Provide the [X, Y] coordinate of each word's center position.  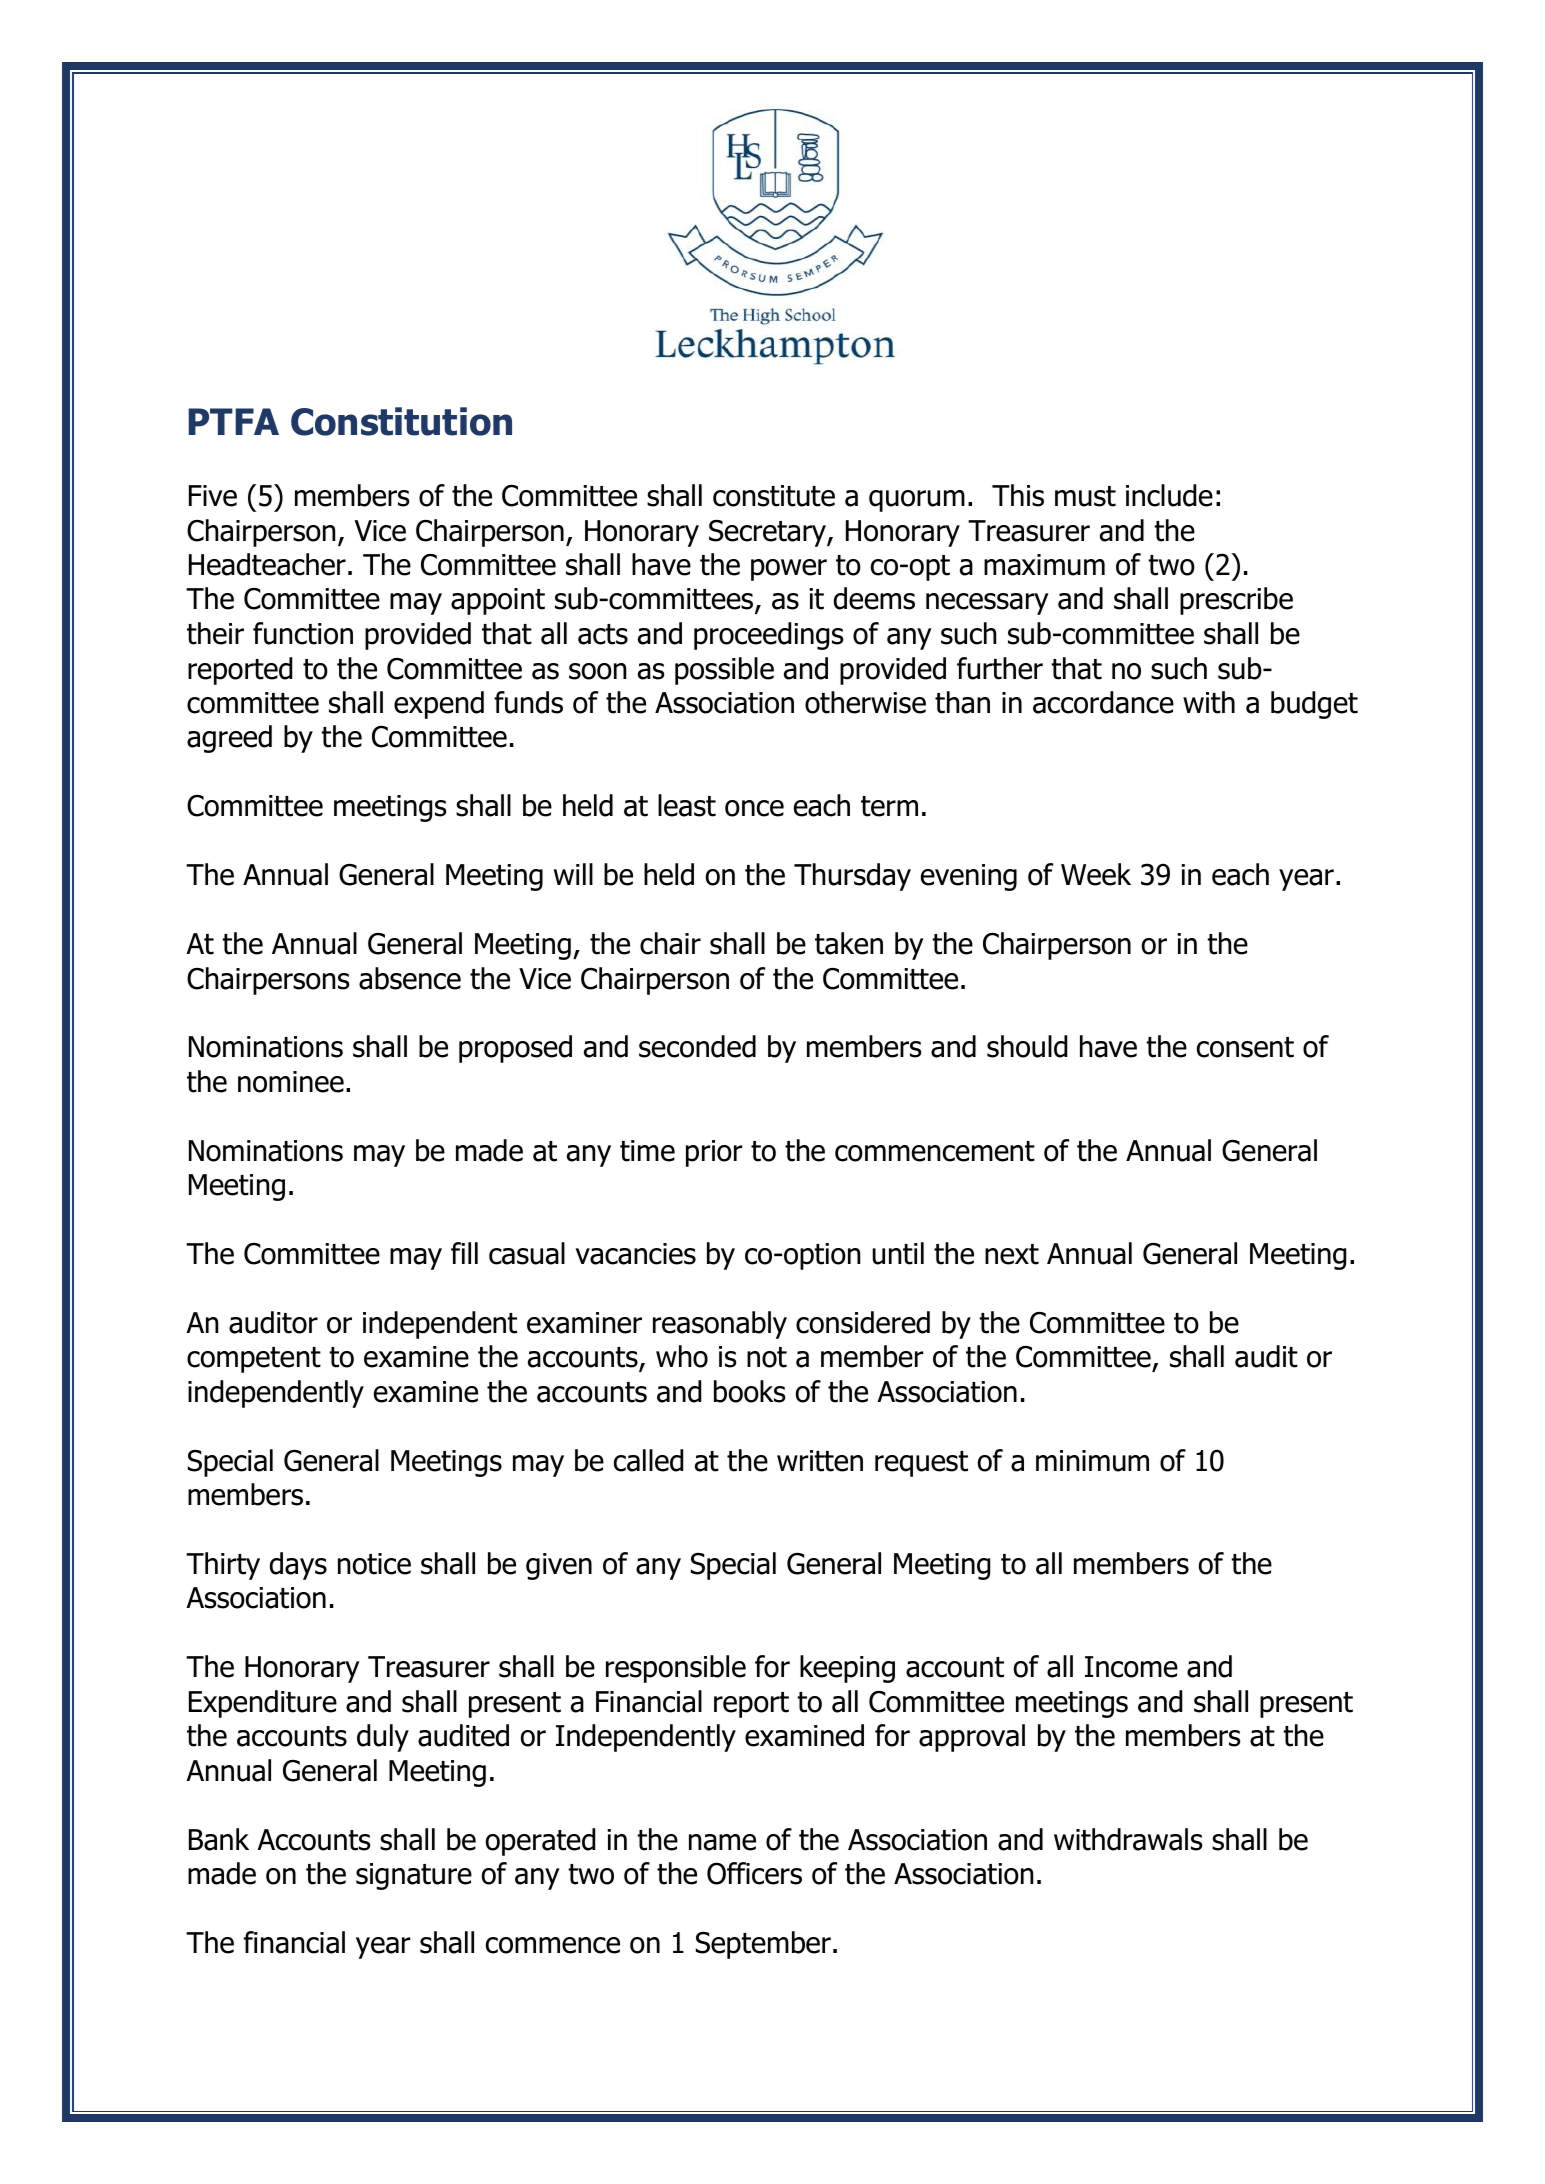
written [820, 1461]
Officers [754, 1873]
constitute [774, 496]
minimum [1092, 1461]
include [1169, 495]
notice [374, 1564]
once [754, 808]
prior [714, 1153]
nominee [291, 1082]
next [1012, 1254]
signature [414, 1876]
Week [1096, 874]
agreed [229, 739]
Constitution [401, 421]
